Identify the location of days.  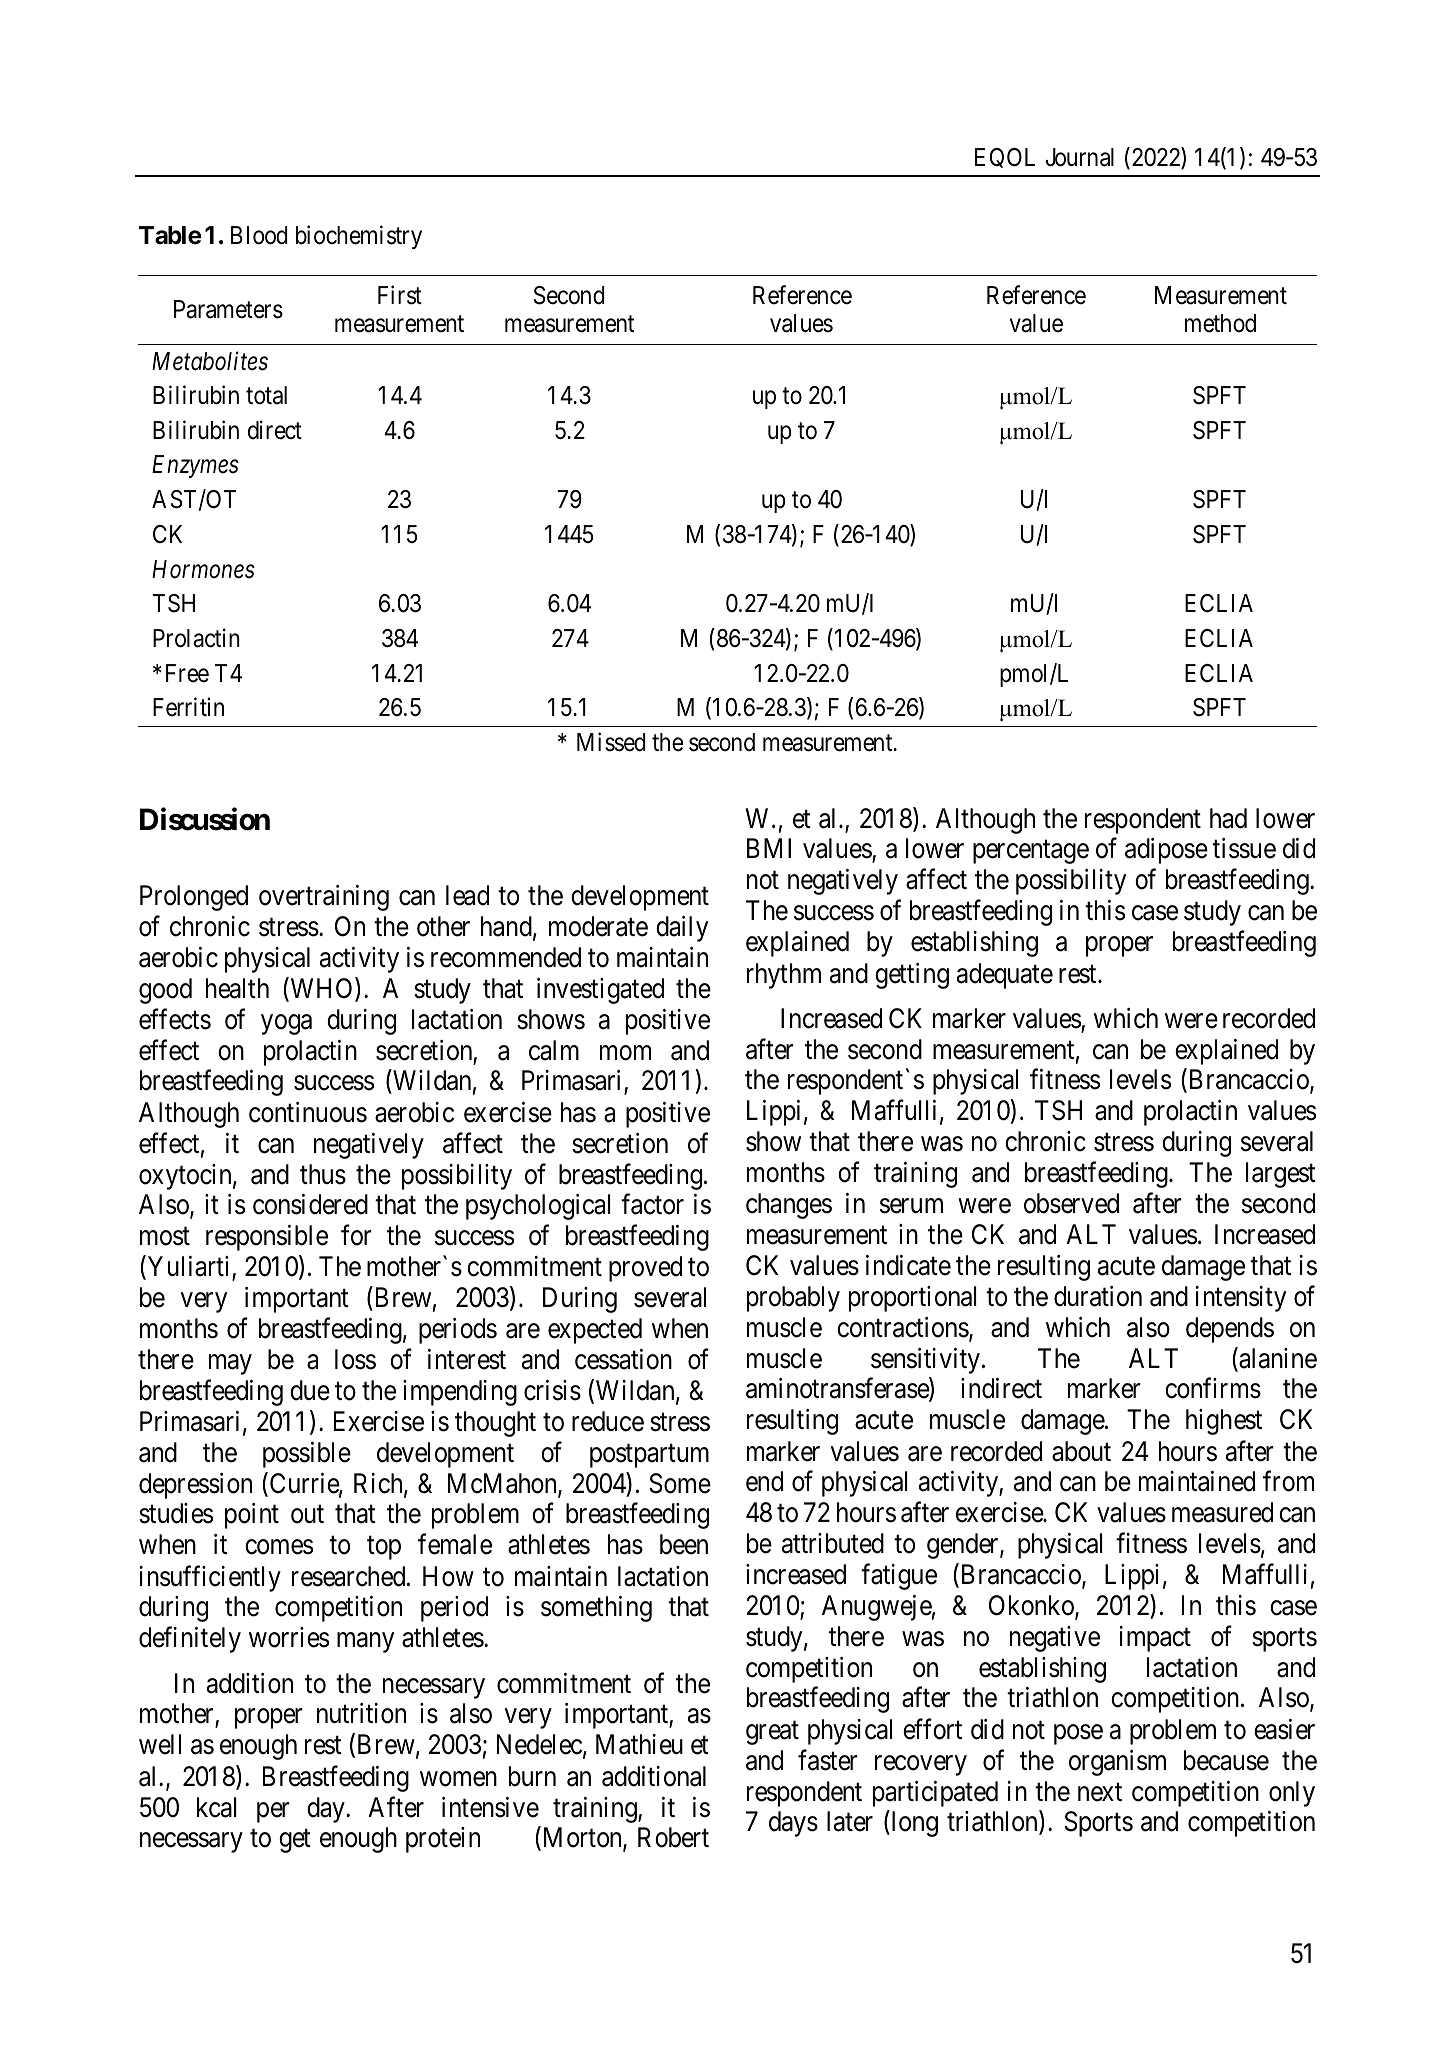
(793, 1824).
